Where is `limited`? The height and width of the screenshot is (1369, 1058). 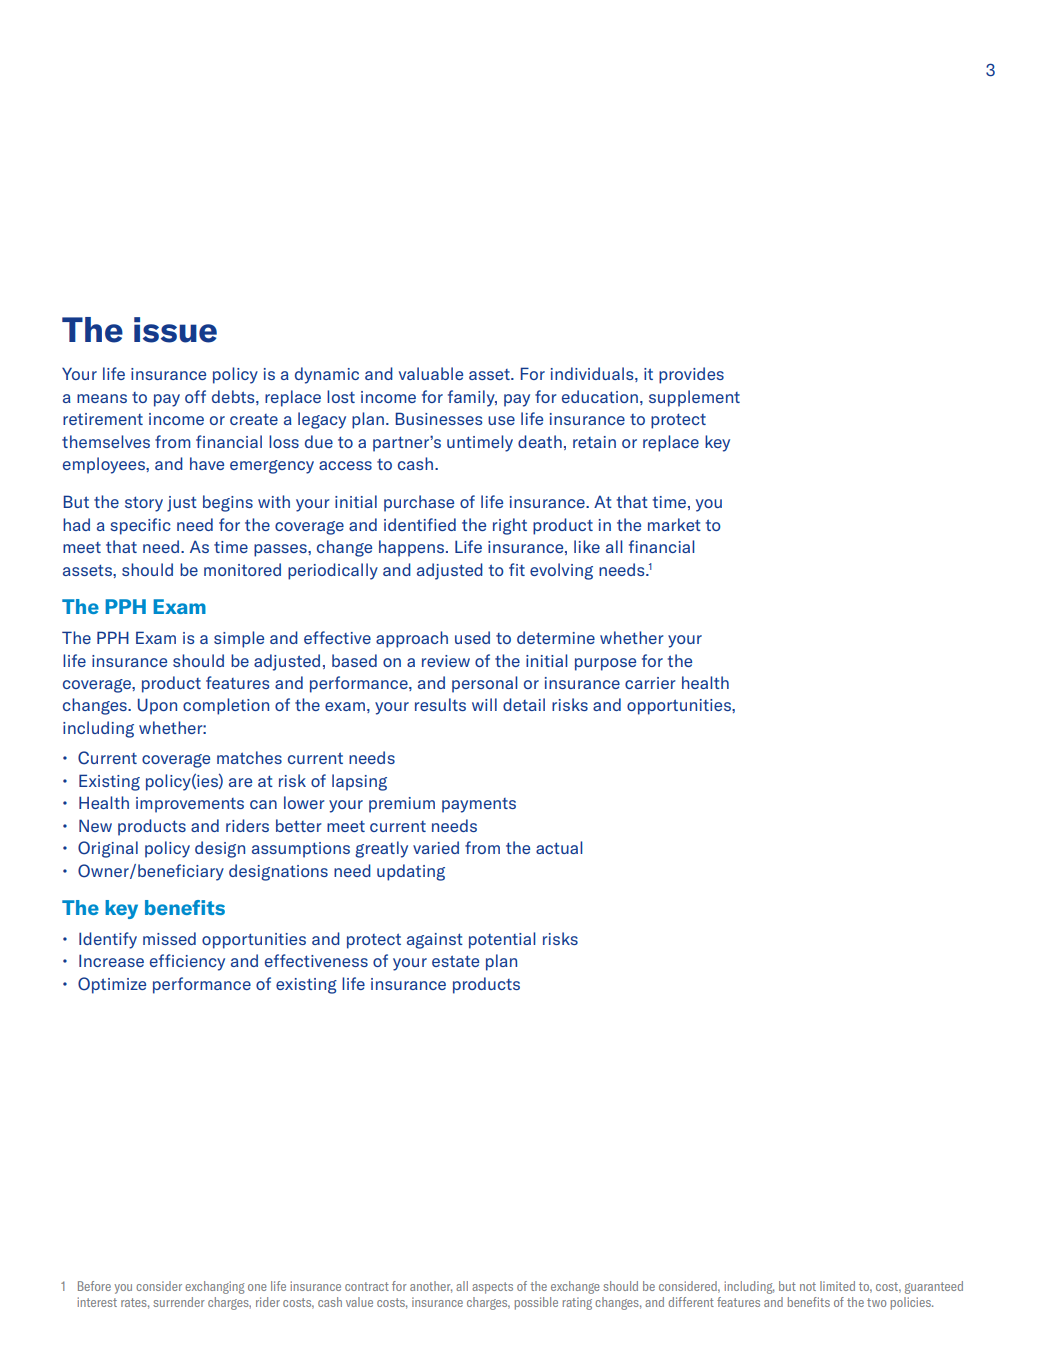 limited is located at coordinates (837, 1286).
